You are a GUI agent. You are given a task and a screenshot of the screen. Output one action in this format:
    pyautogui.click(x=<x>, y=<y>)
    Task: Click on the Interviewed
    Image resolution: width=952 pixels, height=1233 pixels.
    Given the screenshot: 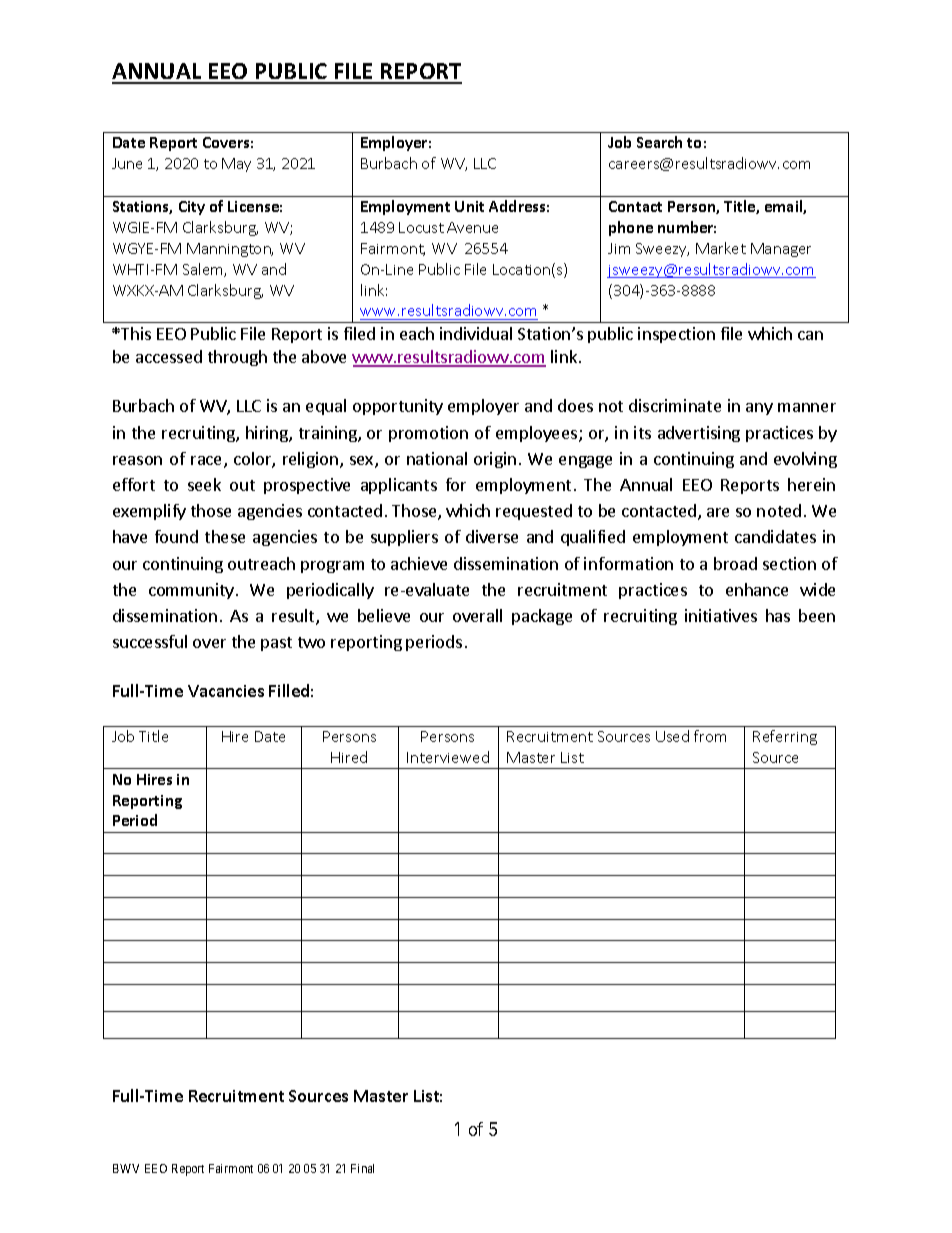 What is the action you would take?
    pyautogui.click(x=448, y=757)
